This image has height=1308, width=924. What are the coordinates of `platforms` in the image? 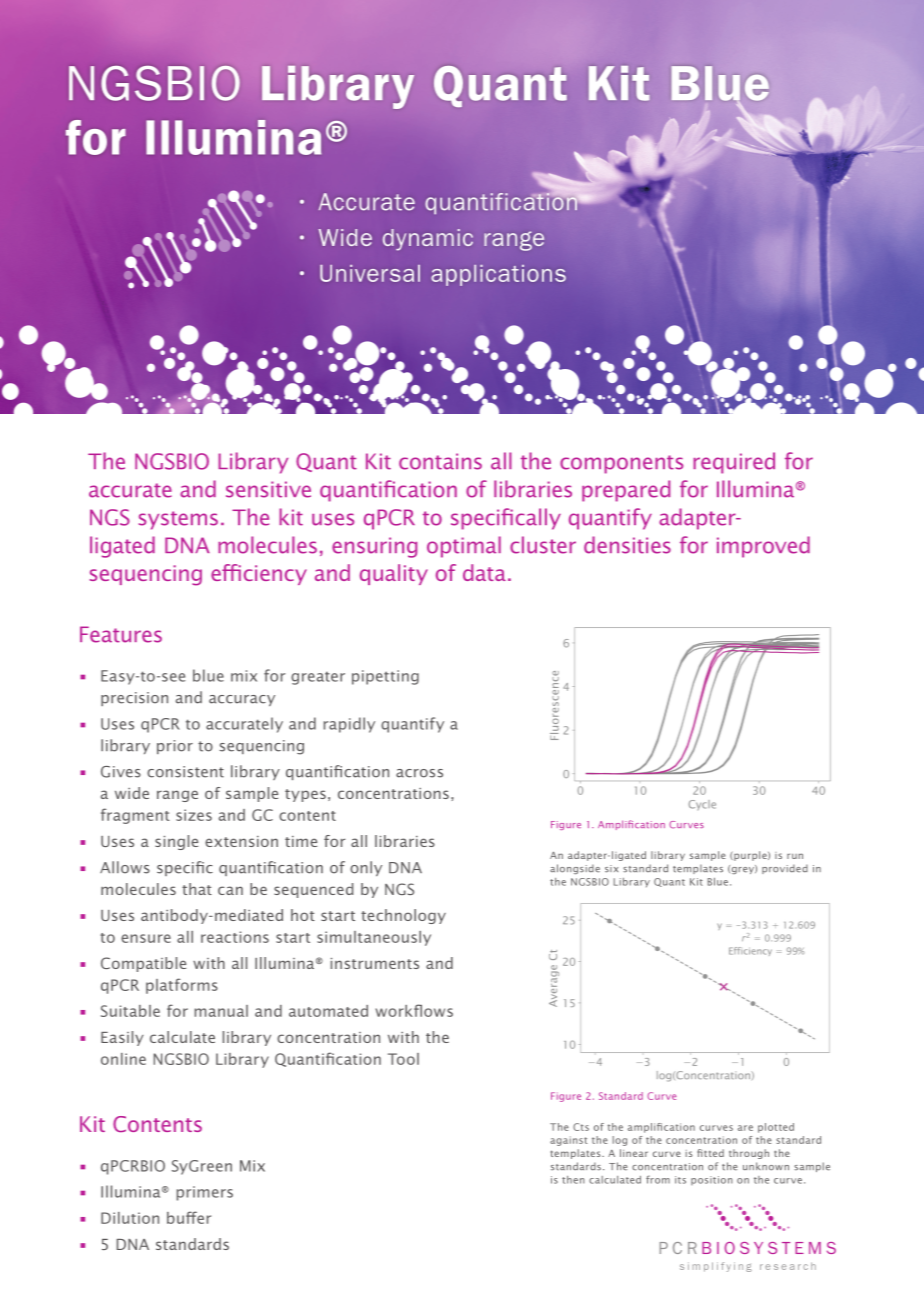 It's located at (182, 986).
